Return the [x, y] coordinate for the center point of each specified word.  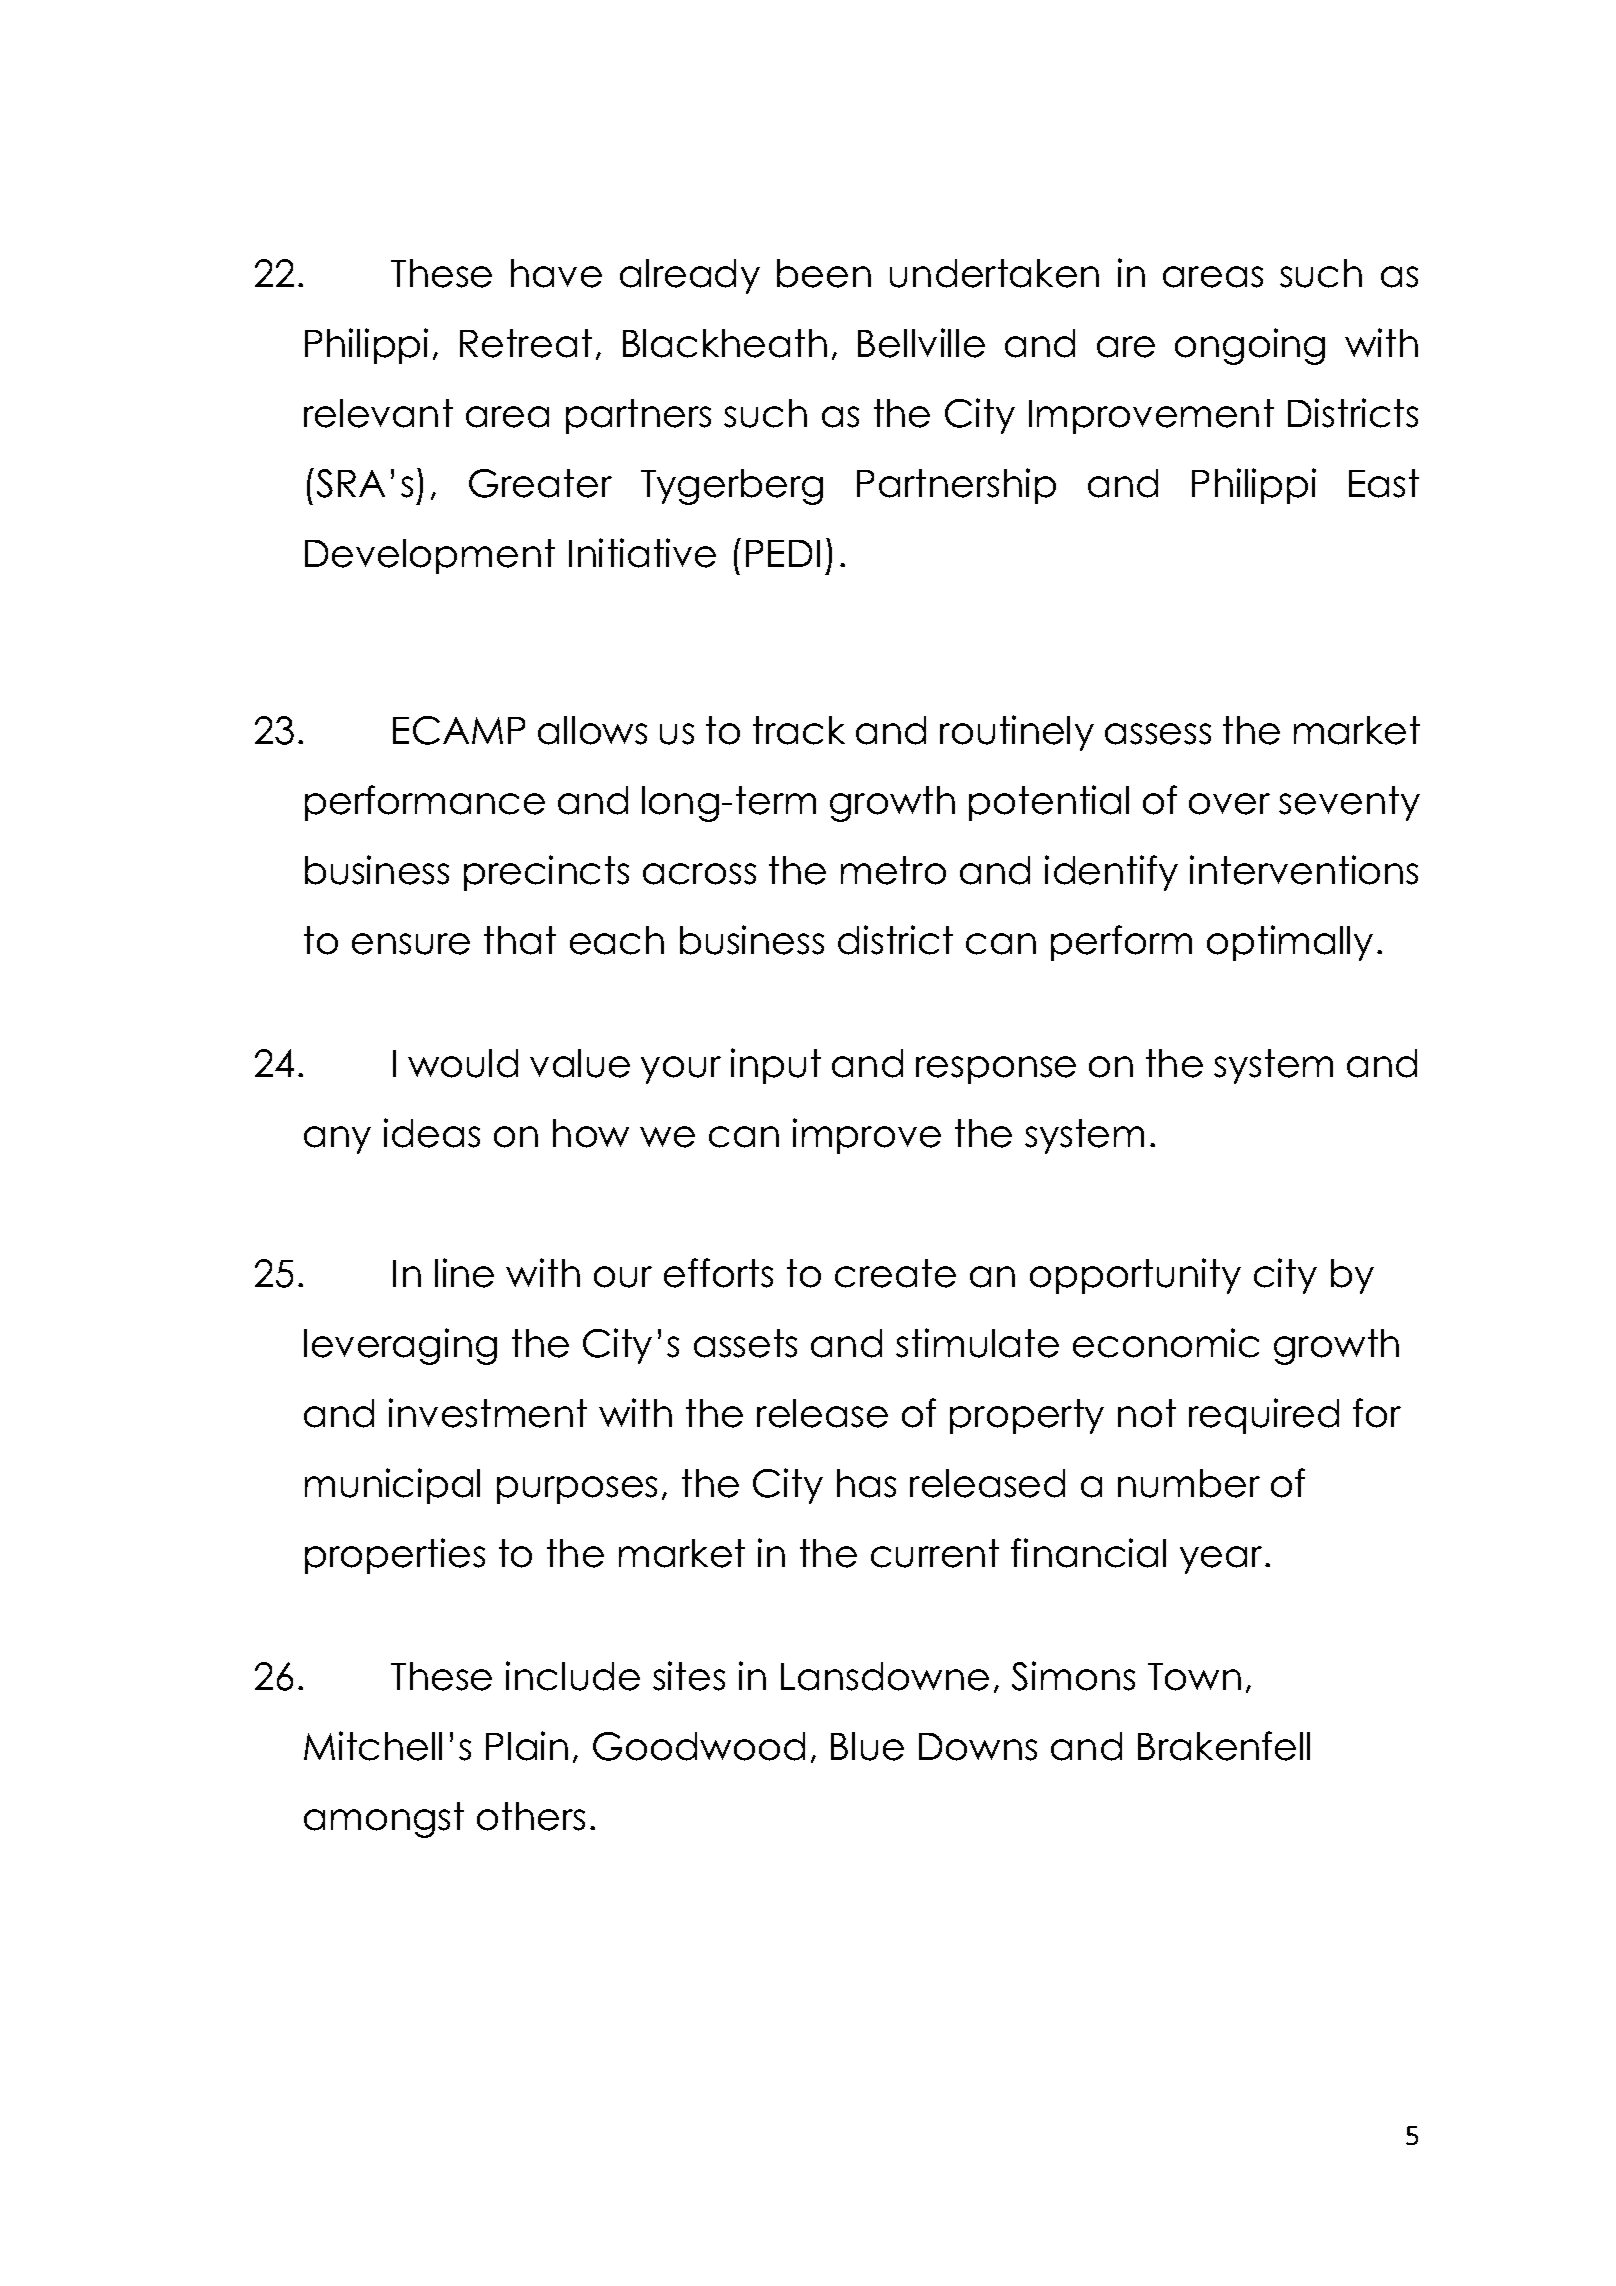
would [463, 1063]
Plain [527, 1746]
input [776, 1066]
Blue [867, 1746]
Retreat [526, 343]
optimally [1290, 943]
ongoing [1250, 346]
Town [1194, 1677]
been [824, 273]
